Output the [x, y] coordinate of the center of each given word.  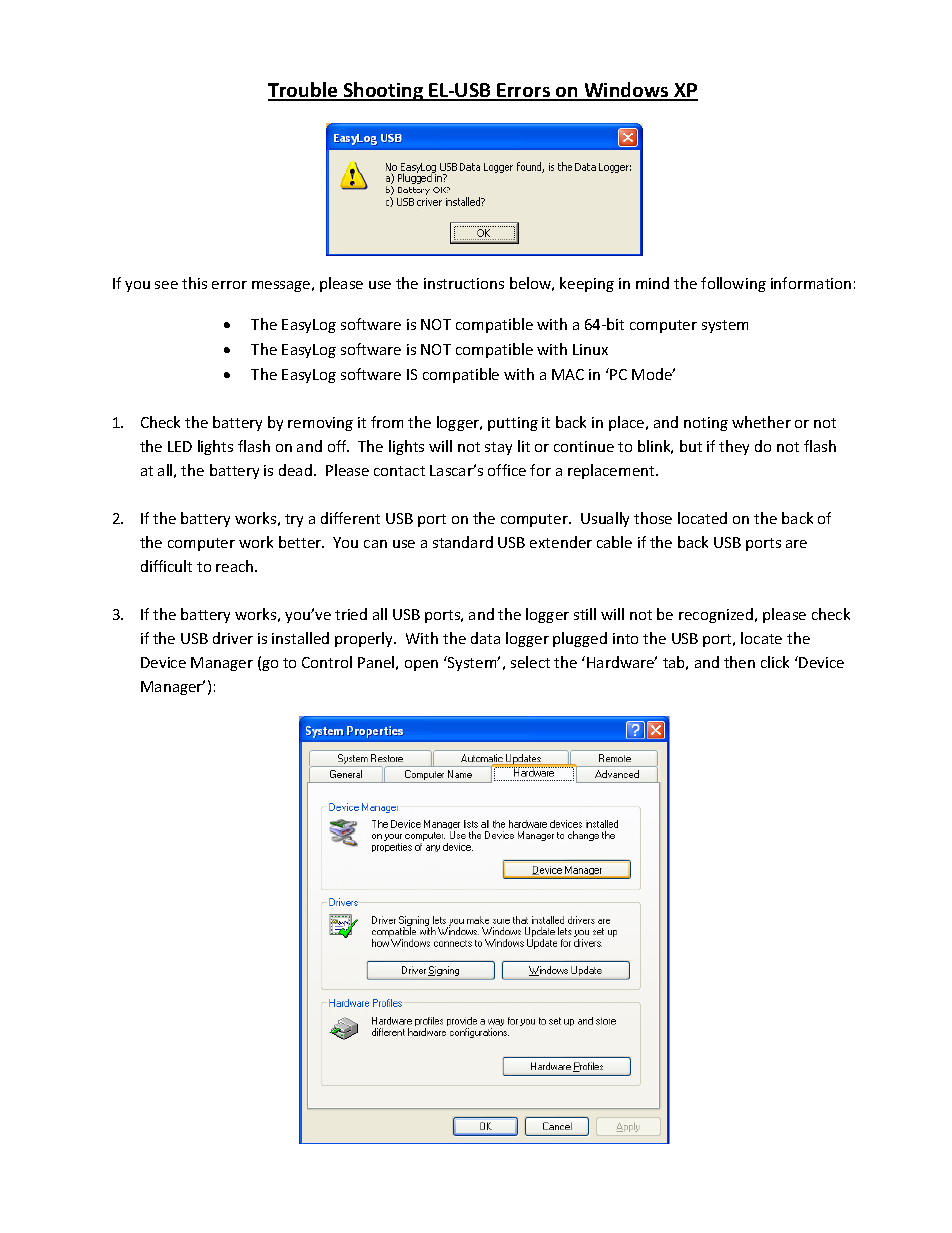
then [739, 662]
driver [233, 638]
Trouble [304, 91]
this [194, 283]
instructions [464, 283]
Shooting [383, 91]
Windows [626, 91]
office [507, 470]
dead [295, 470]
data [485, 638]
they [734, 447]
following [733, 284]
